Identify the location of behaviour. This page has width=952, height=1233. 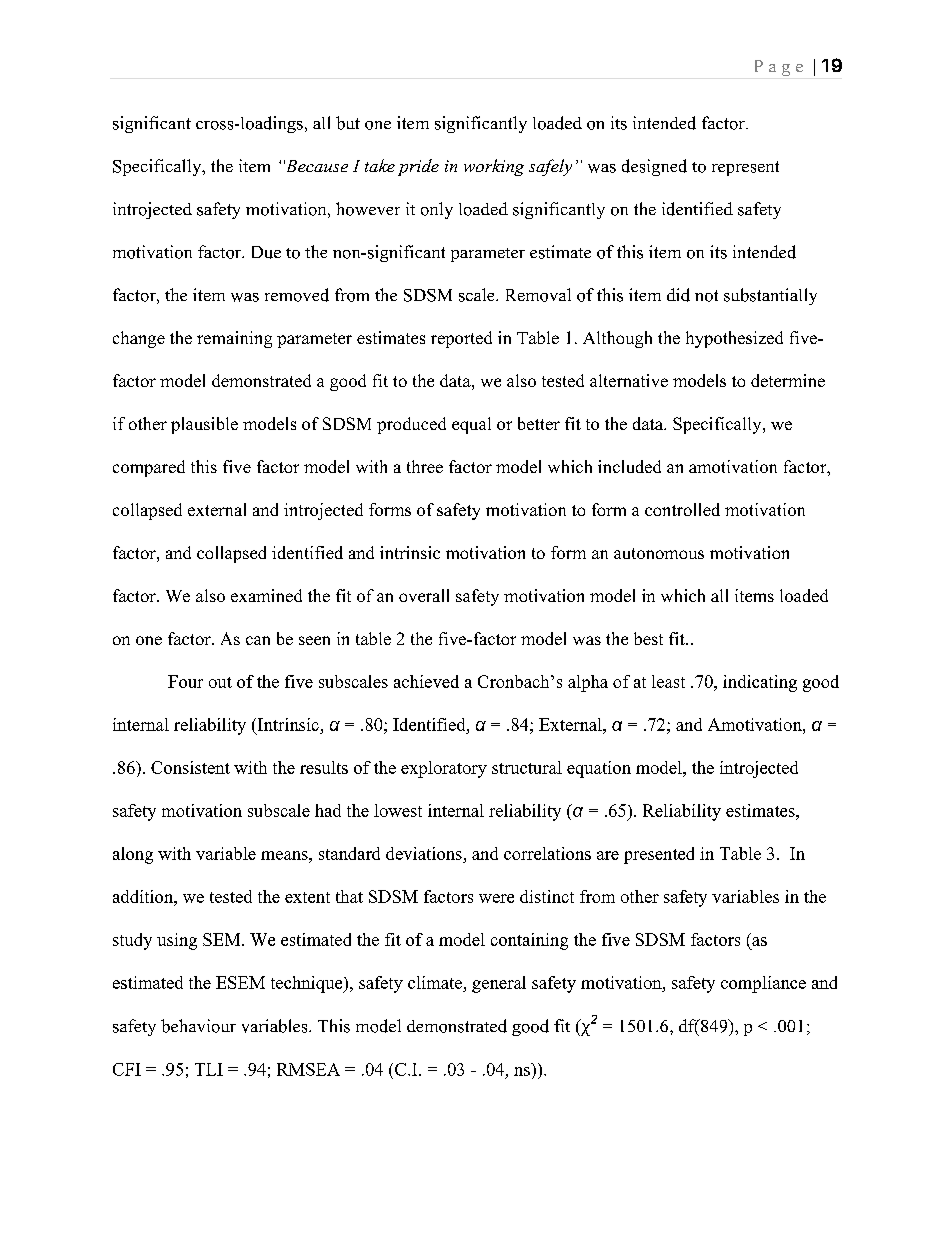
(198, 1026).
